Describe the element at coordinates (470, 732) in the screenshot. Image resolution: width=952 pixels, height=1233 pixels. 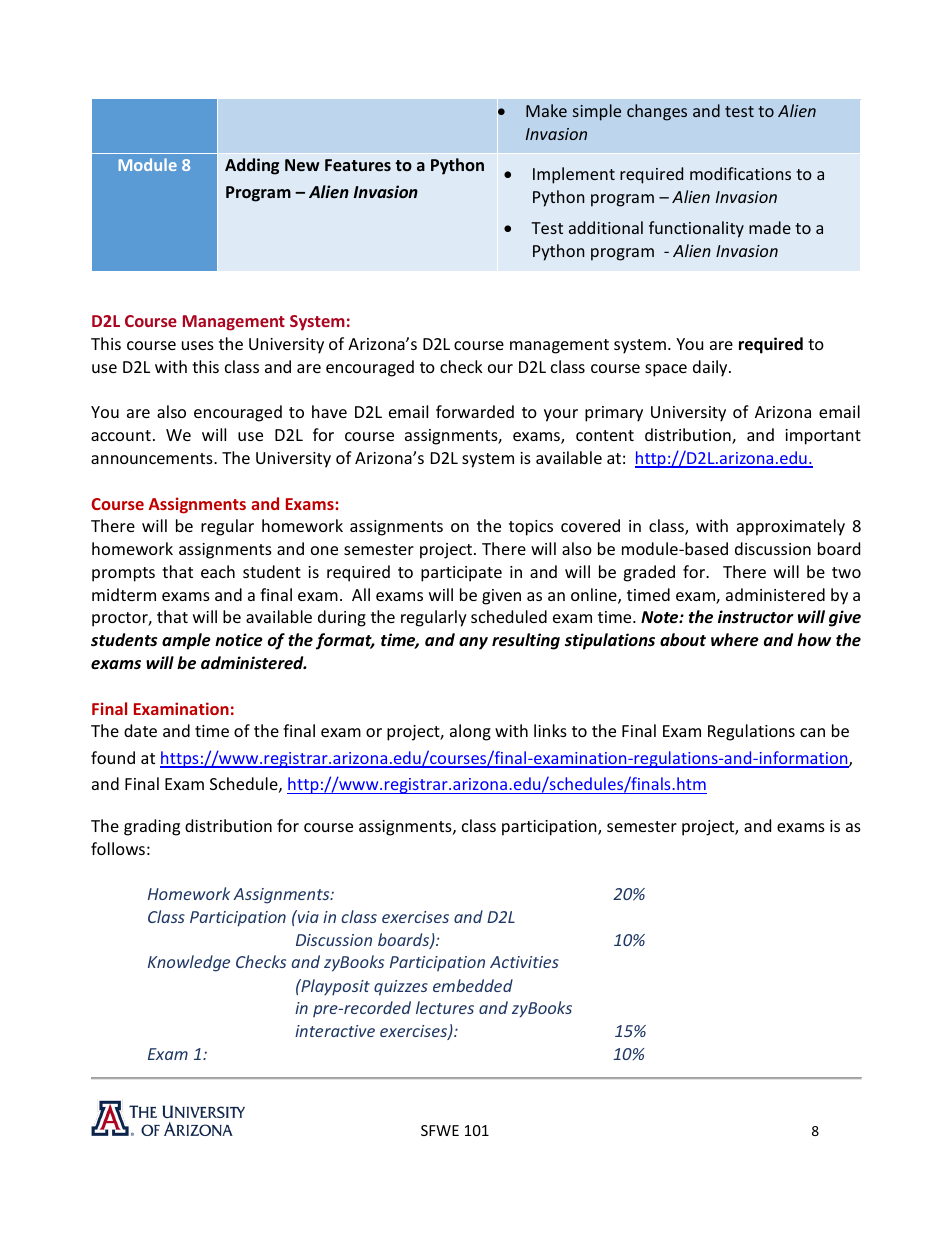
I see `along` at that location.
